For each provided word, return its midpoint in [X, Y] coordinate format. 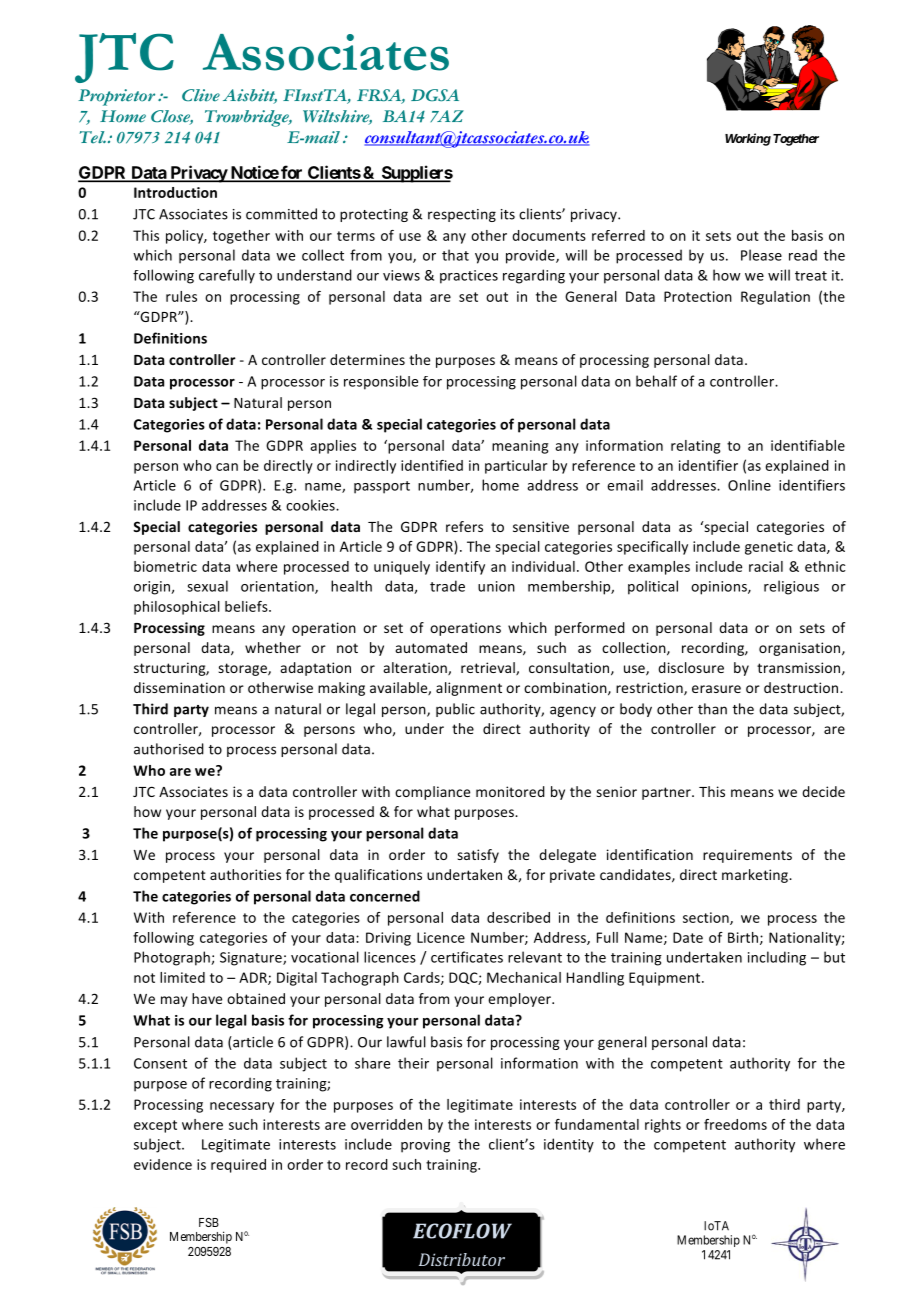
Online [749, 485]
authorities [245, 874]
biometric [165, 566]
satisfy [478, 856]
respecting [462, 215]
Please [761, 255]
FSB [209, 1222]
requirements [747, 856]
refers [464, 526]
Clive [201, 95]
